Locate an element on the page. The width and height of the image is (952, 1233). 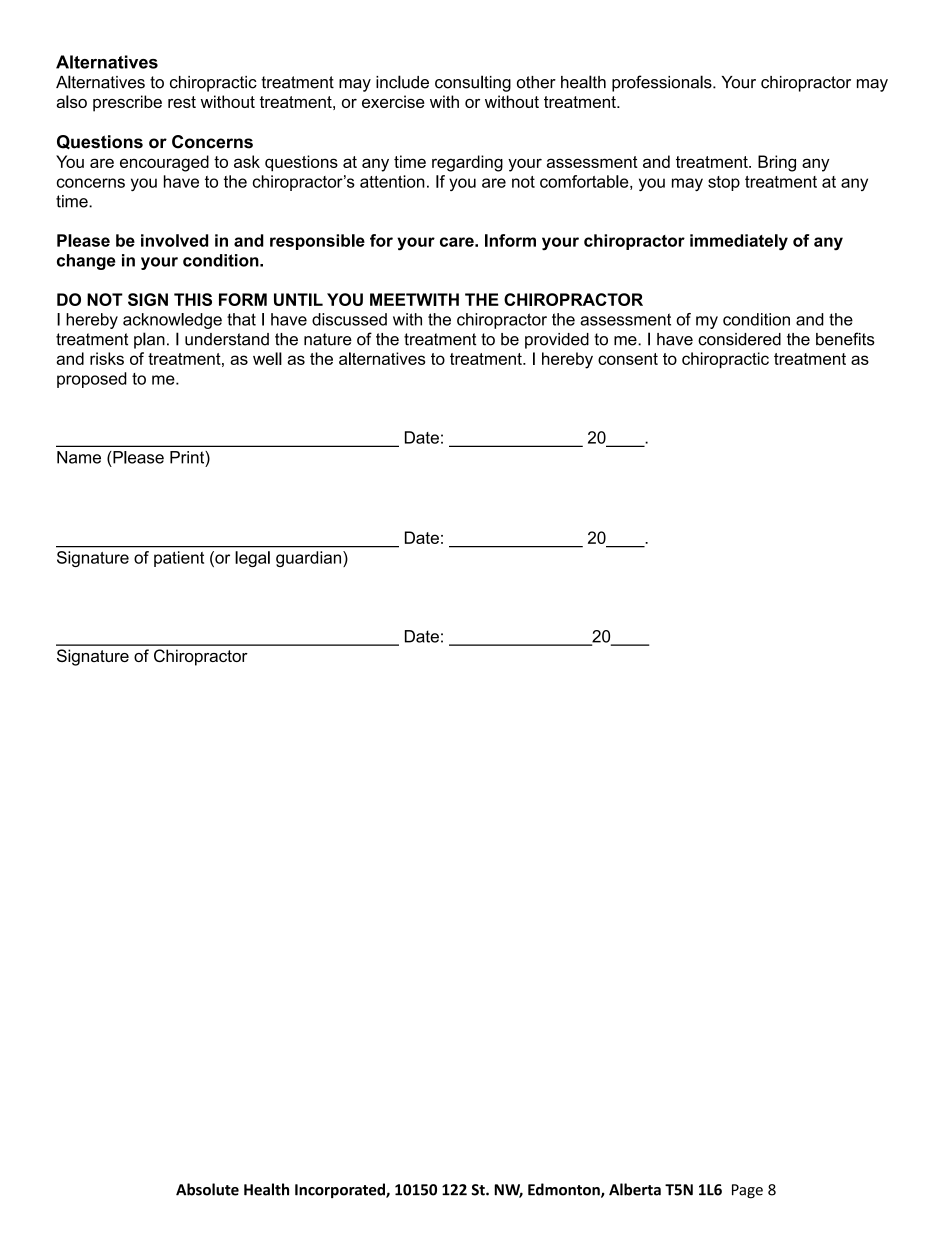
Bring is located at coordinates (777, 163).
